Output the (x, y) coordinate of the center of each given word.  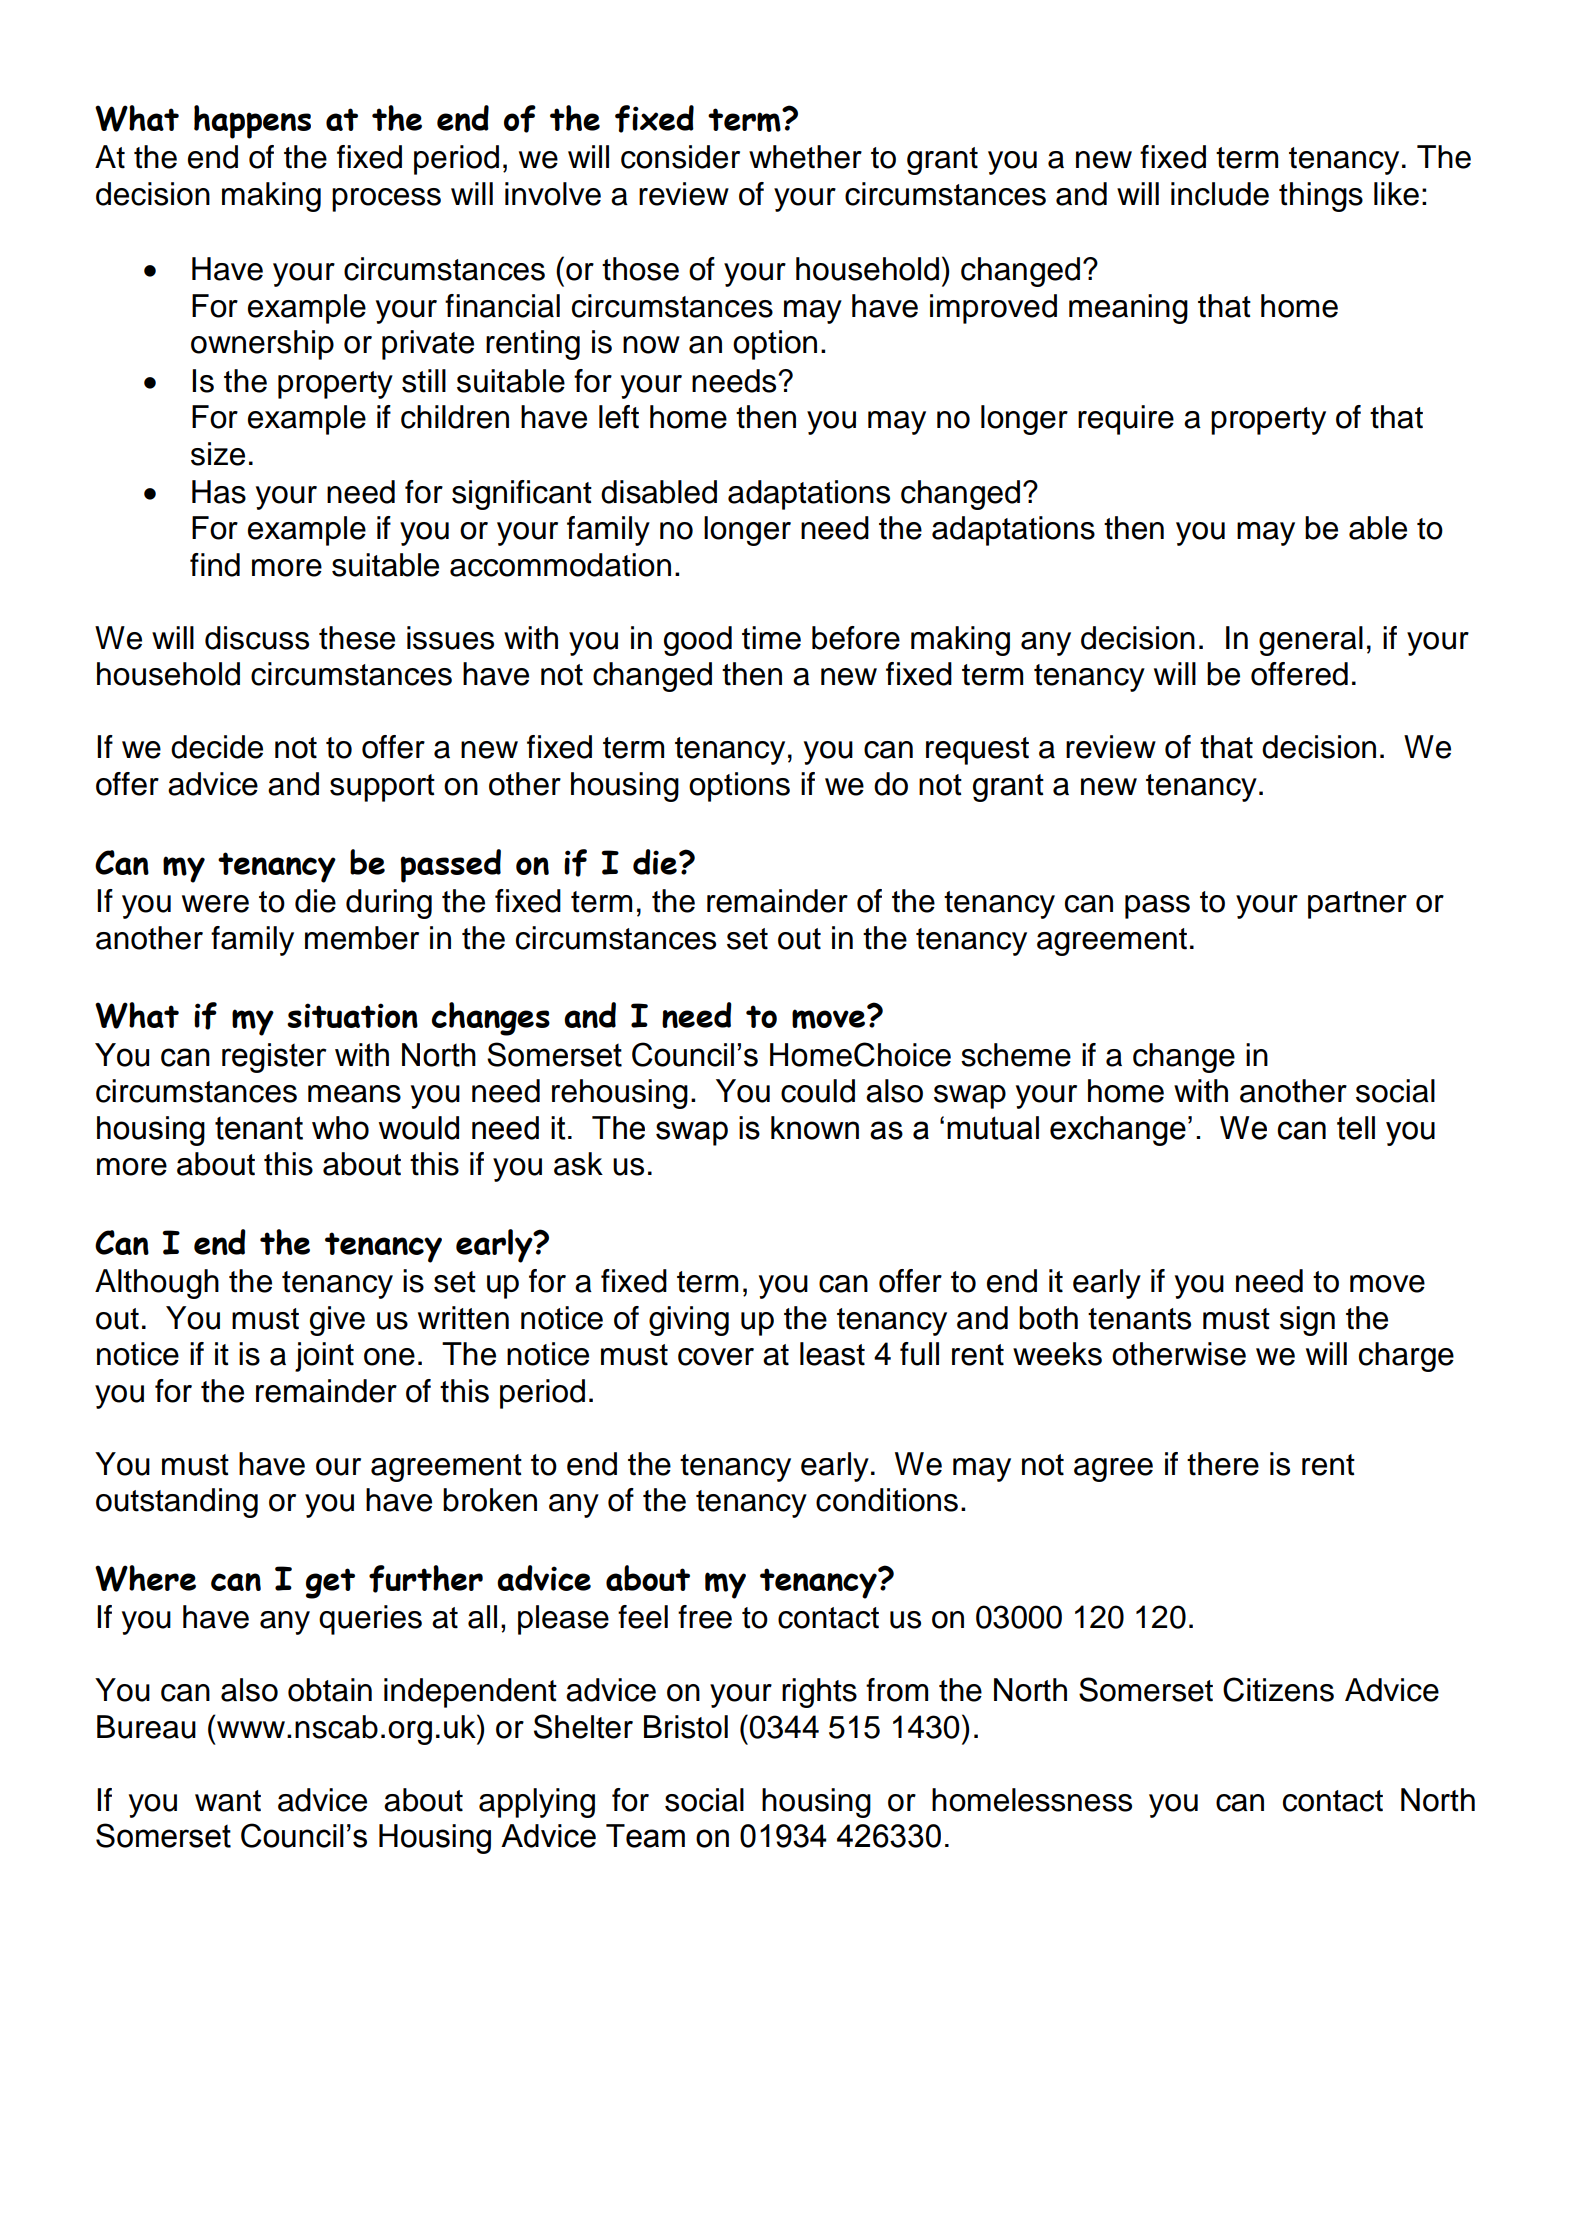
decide (217, 747)
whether (805, 157)
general (1311, 641)
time (771, 638)
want (228, 1801)
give (337, 1321)
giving (689, 1321)
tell (1356, 1128)
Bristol (686, 1727)
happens (252, 122)
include (1220, 194)
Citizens (1278, 1689)
